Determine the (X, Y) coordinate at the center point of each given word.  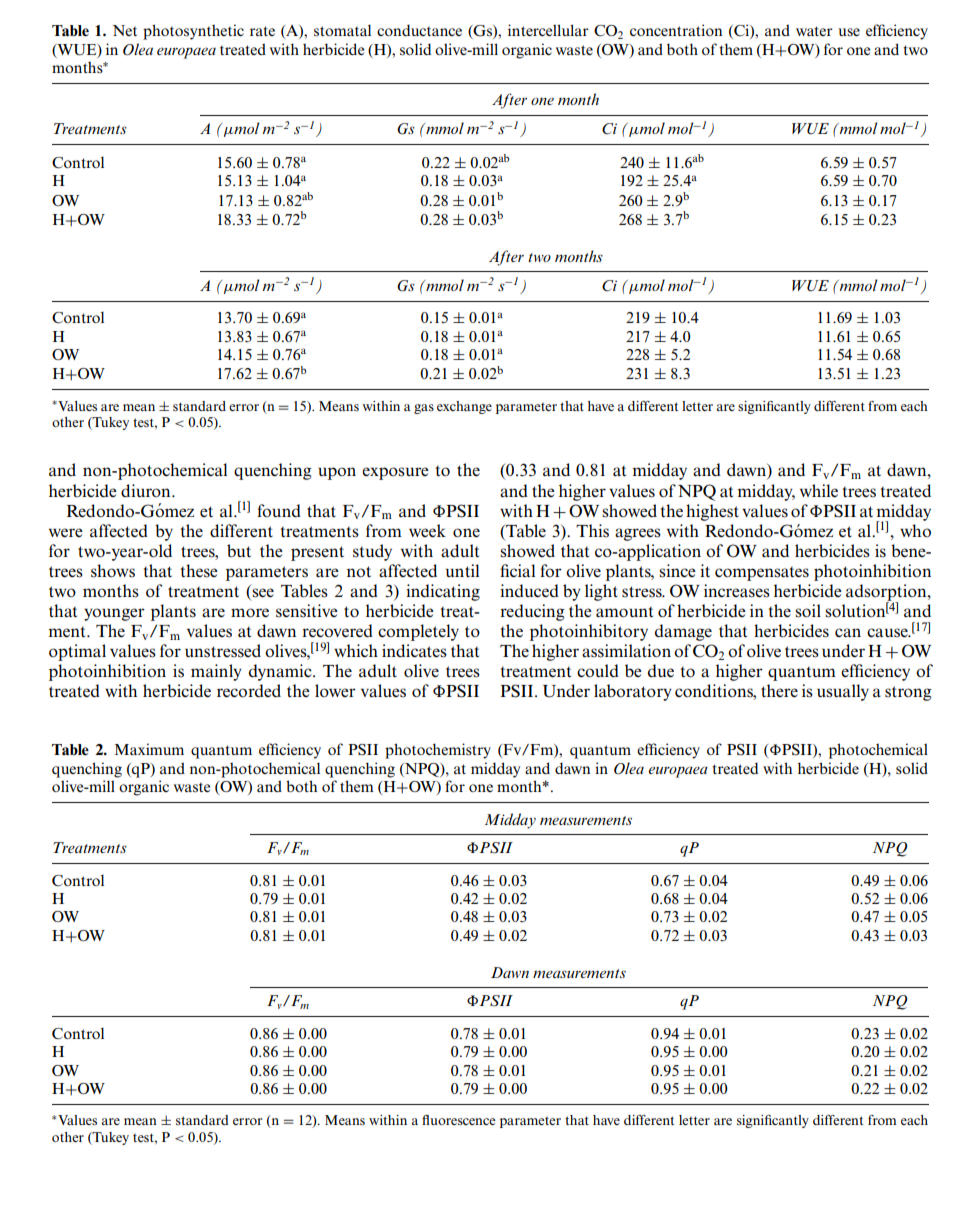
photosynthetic (193, 32)
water (814, 31)
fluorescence (459, 1120)
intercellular (548, 30)
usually (843, 692)
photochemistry (438, 751)
